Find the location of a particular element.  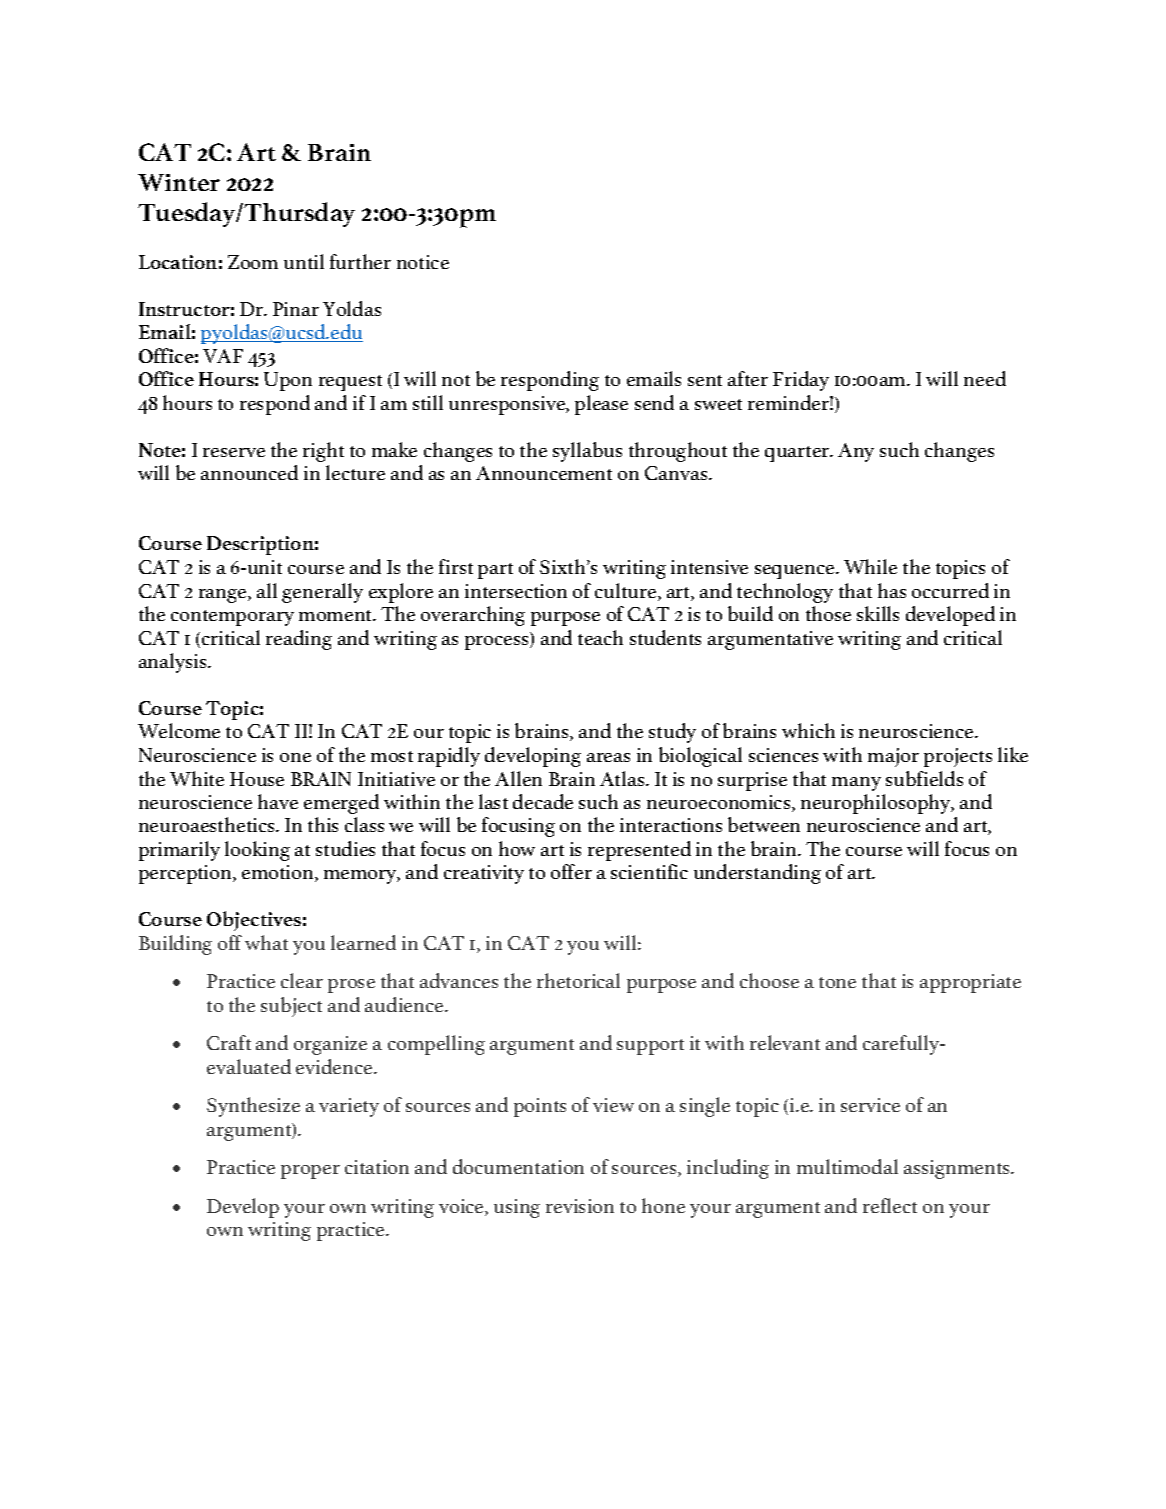

rhetorical is located at coordinates (578, 980).
